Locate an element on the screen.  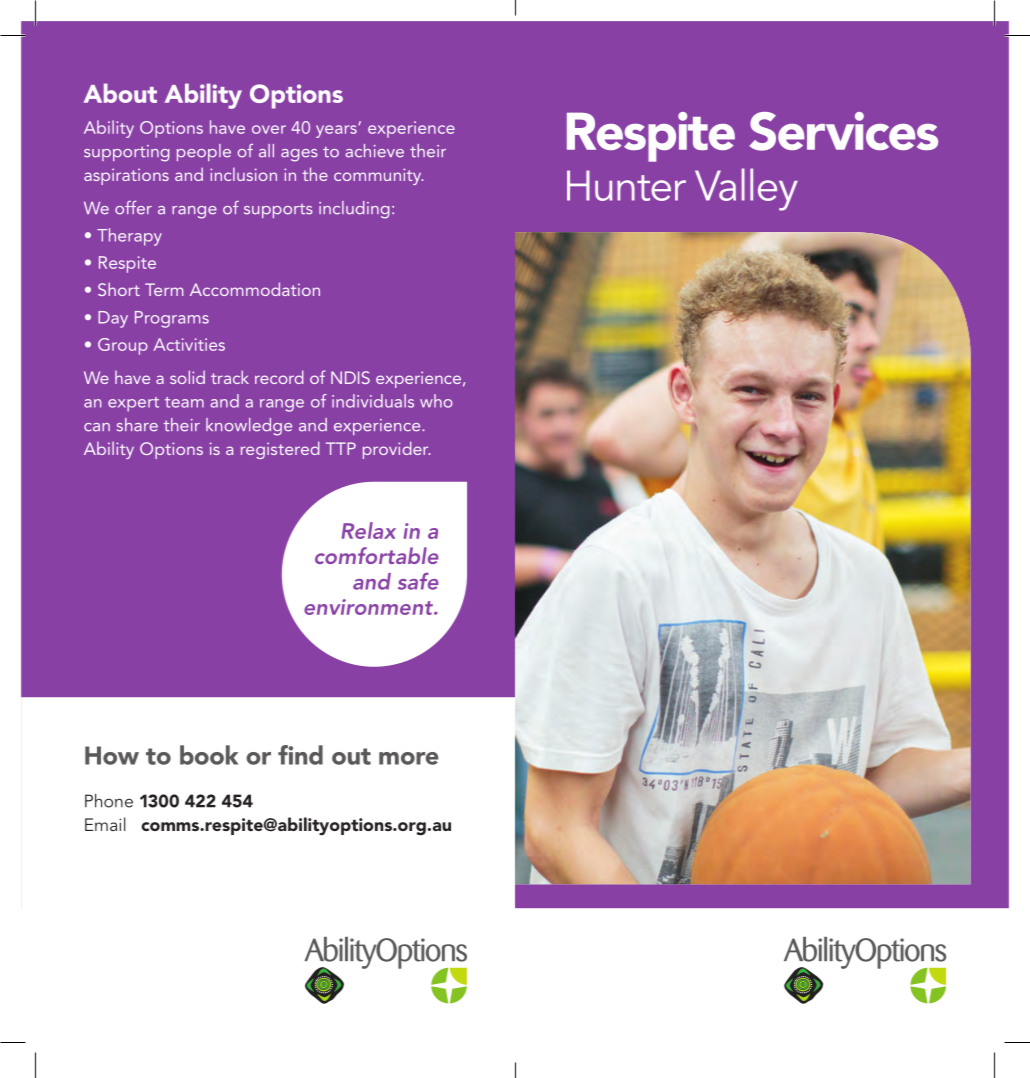
who is located at coordinates (436, 401).
